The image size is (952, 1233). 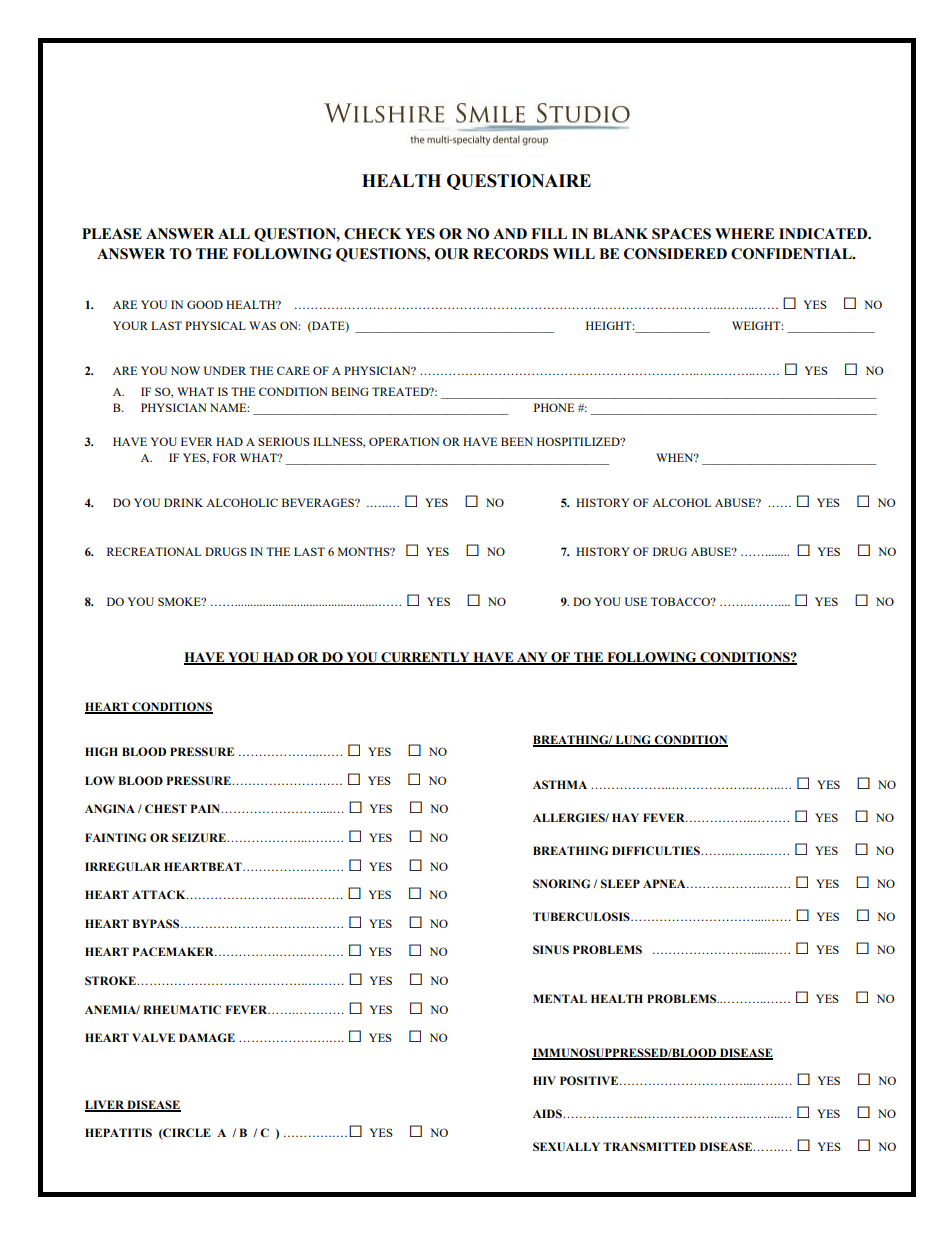 I want to click on RECORDS, so click(x=510, y=254).
